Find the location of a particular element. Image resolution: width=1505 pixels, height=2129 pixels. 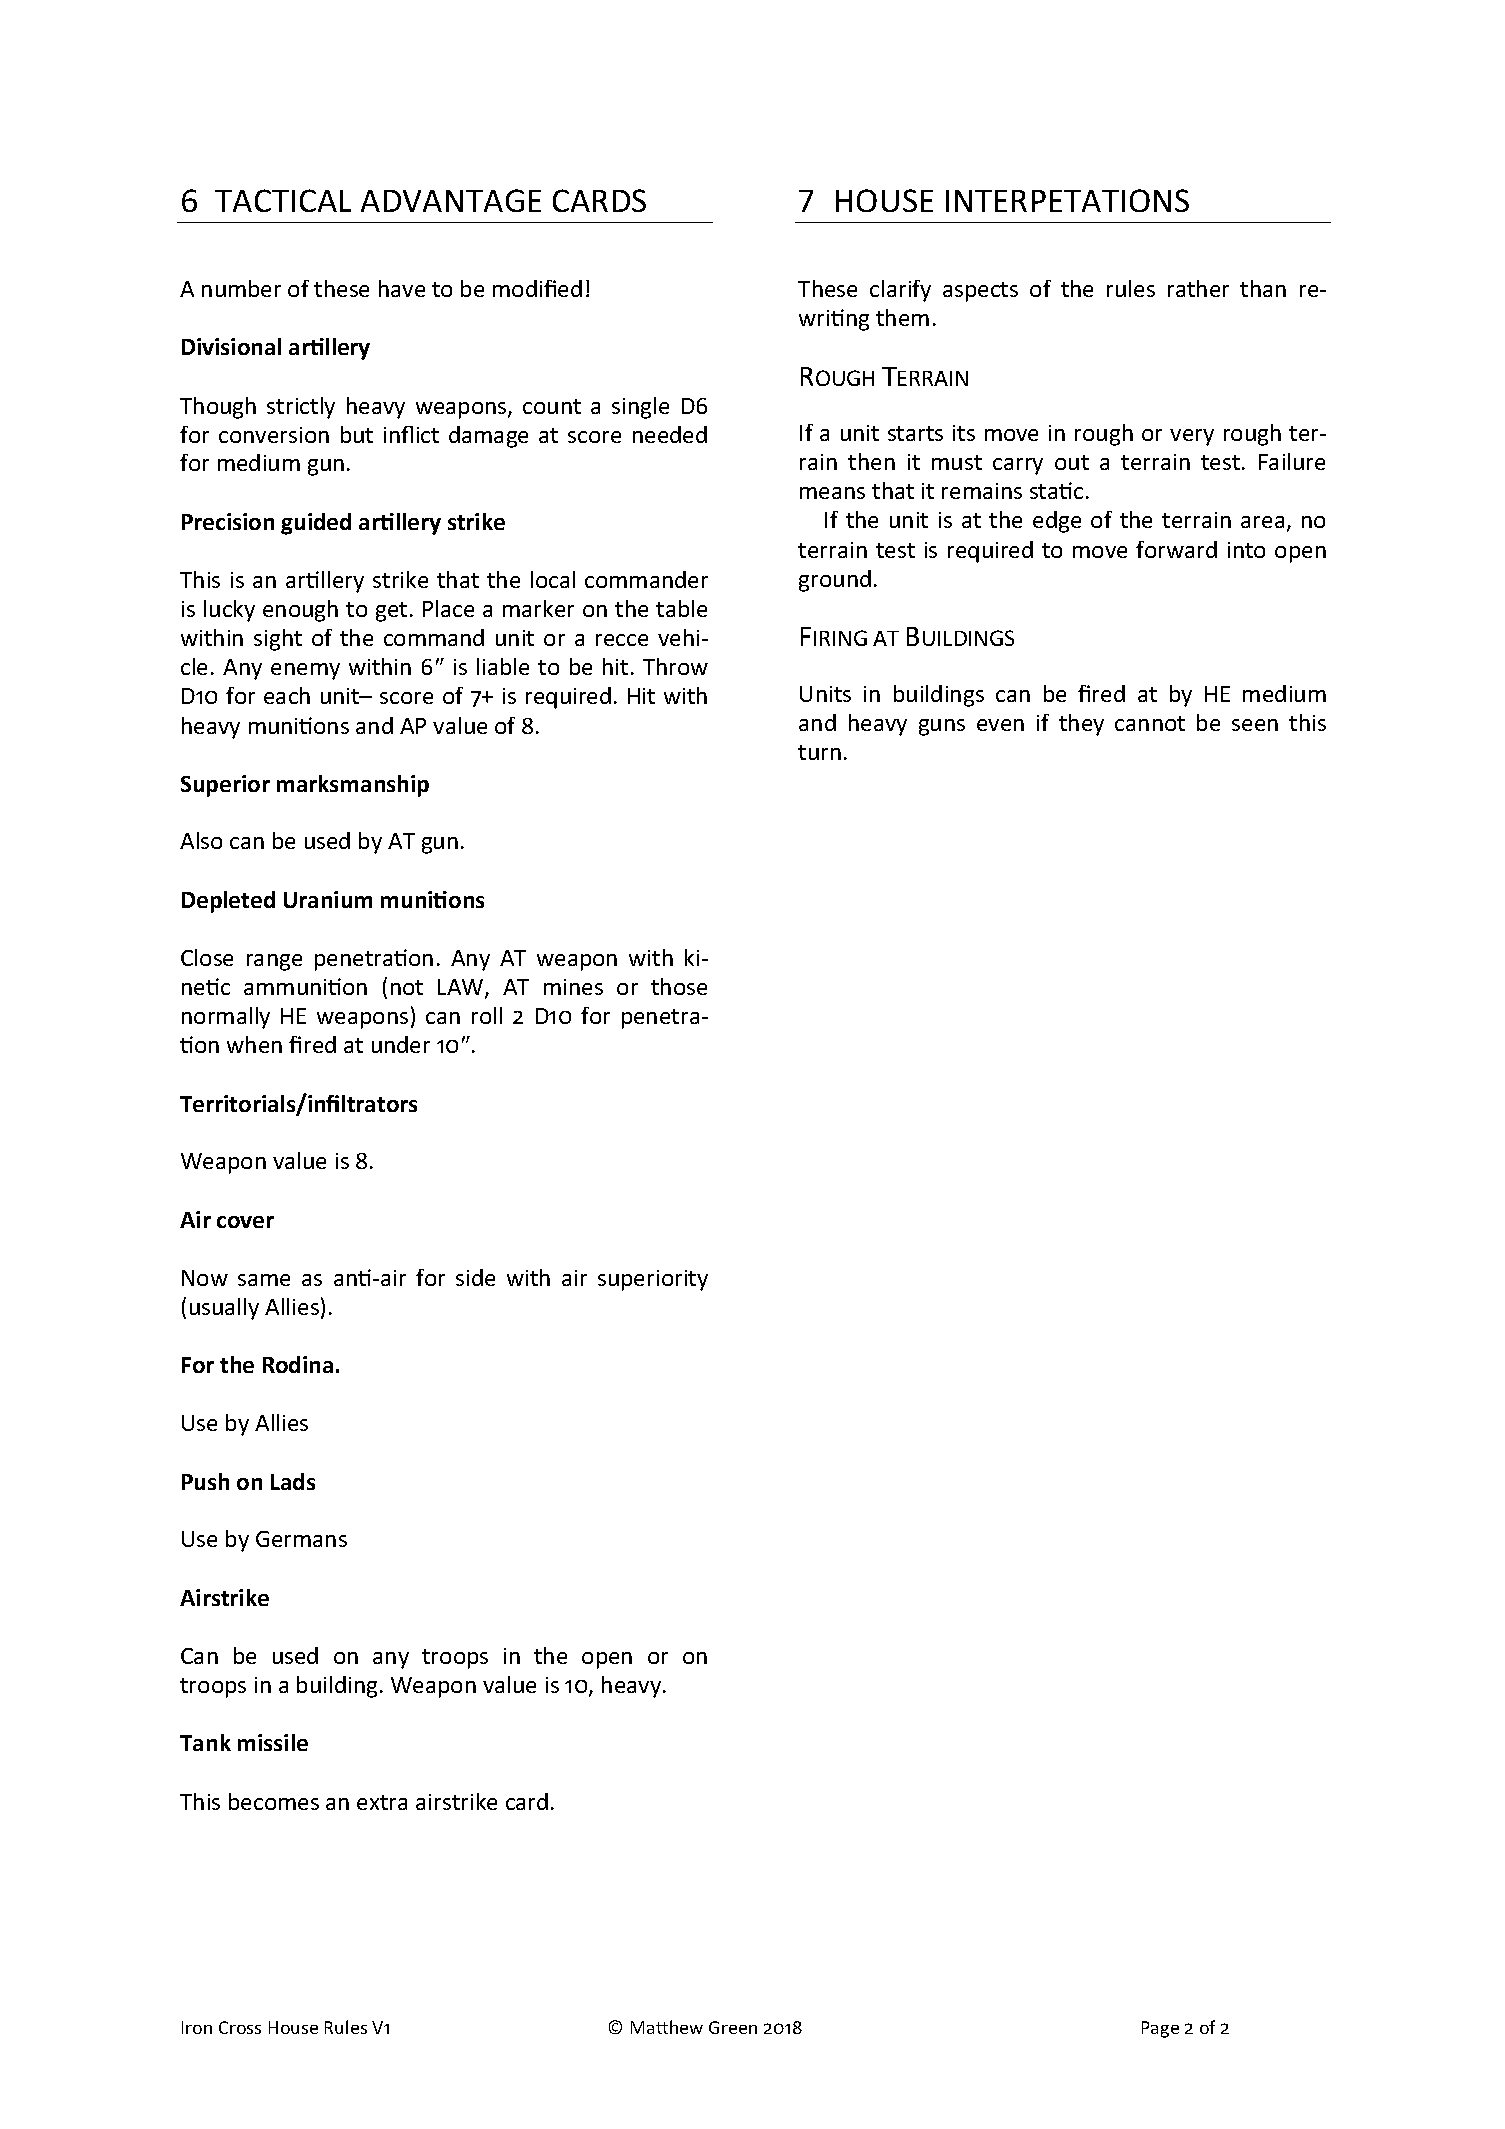

under is located at coordinates (401, 1044).
